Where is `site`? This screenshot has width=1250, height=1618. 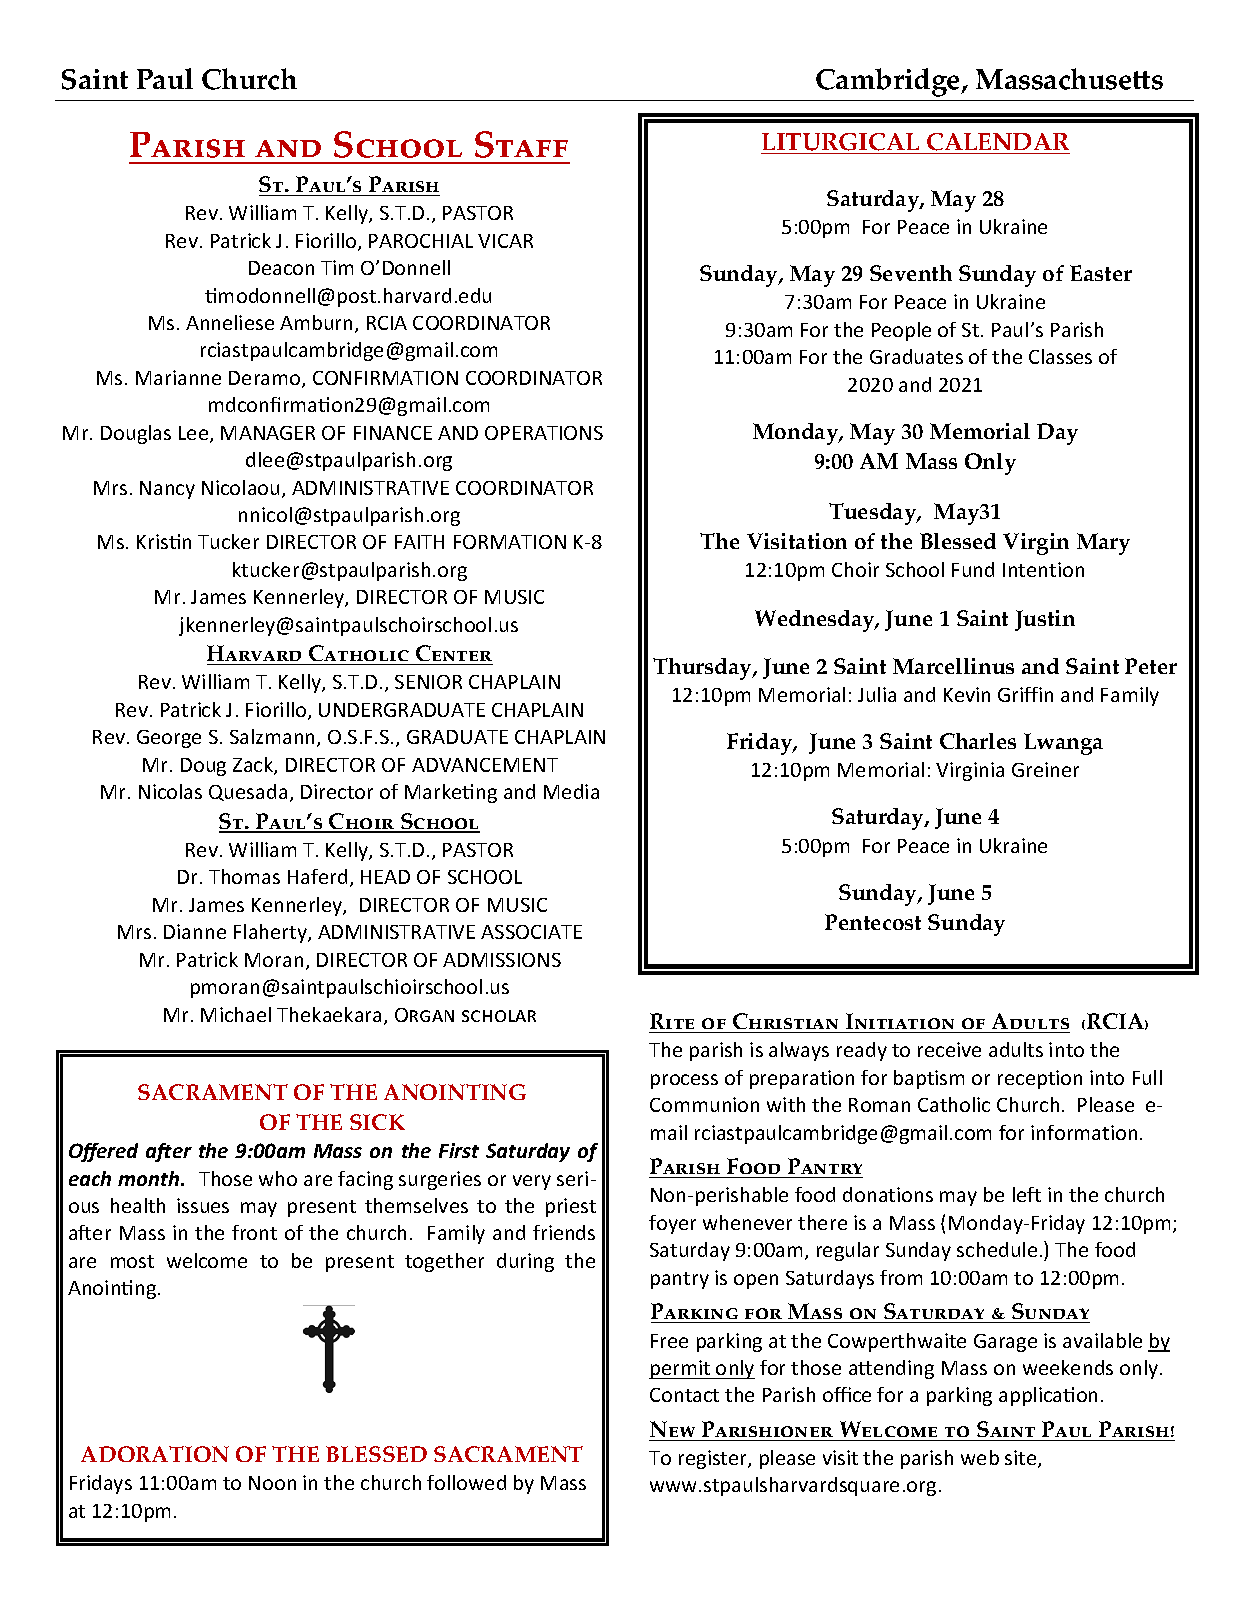 site is located at coordinates (1022, 1459).
